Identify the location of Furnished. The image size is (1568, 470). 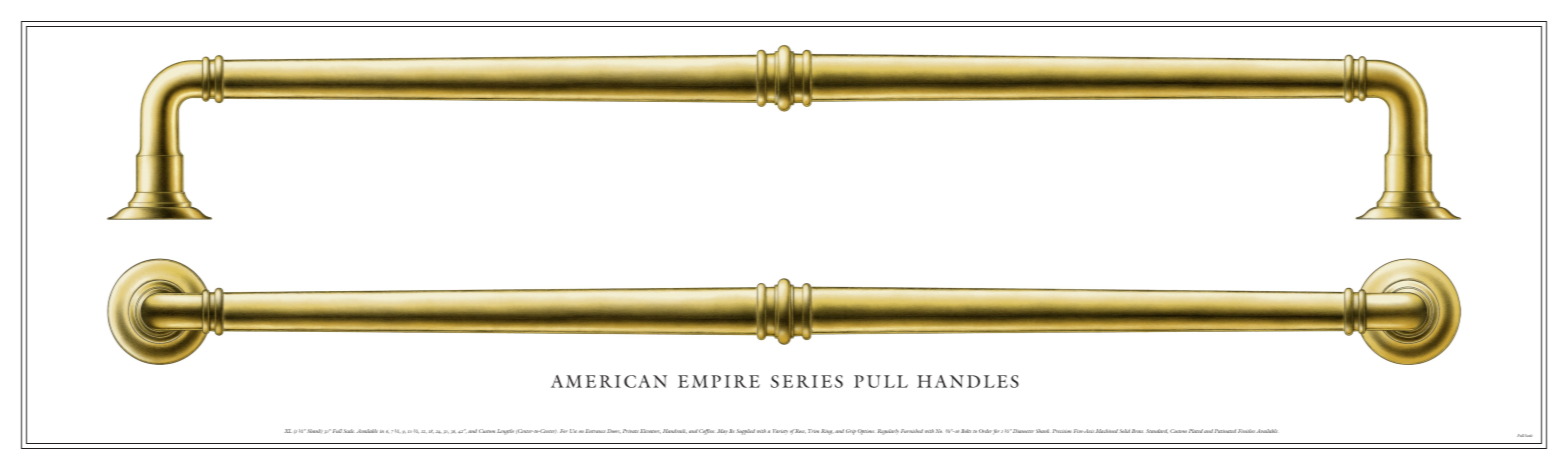
(912, 431).
